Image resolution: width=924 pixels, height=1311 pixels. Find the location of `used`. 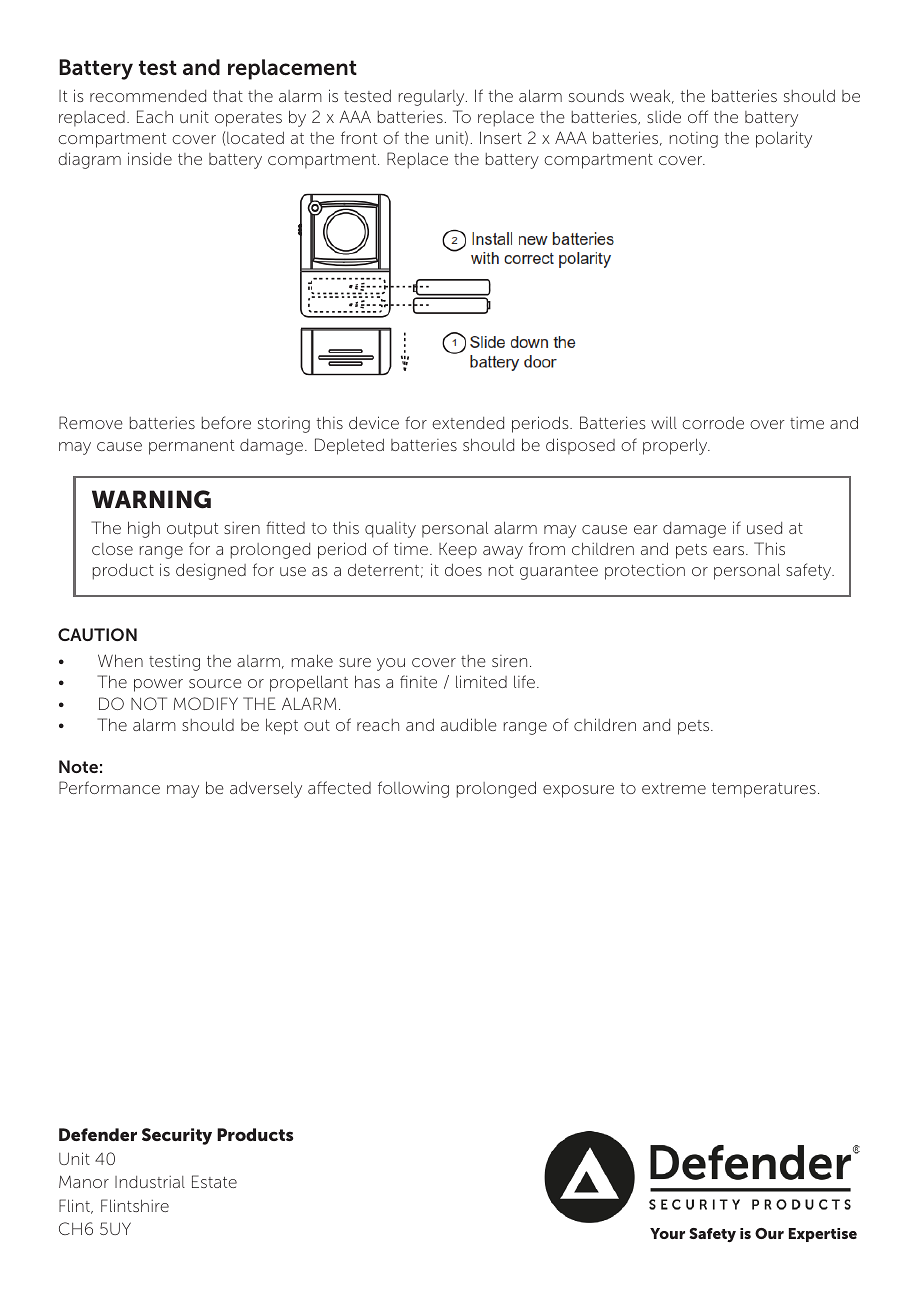

used is located at coordinates (764, 528).
